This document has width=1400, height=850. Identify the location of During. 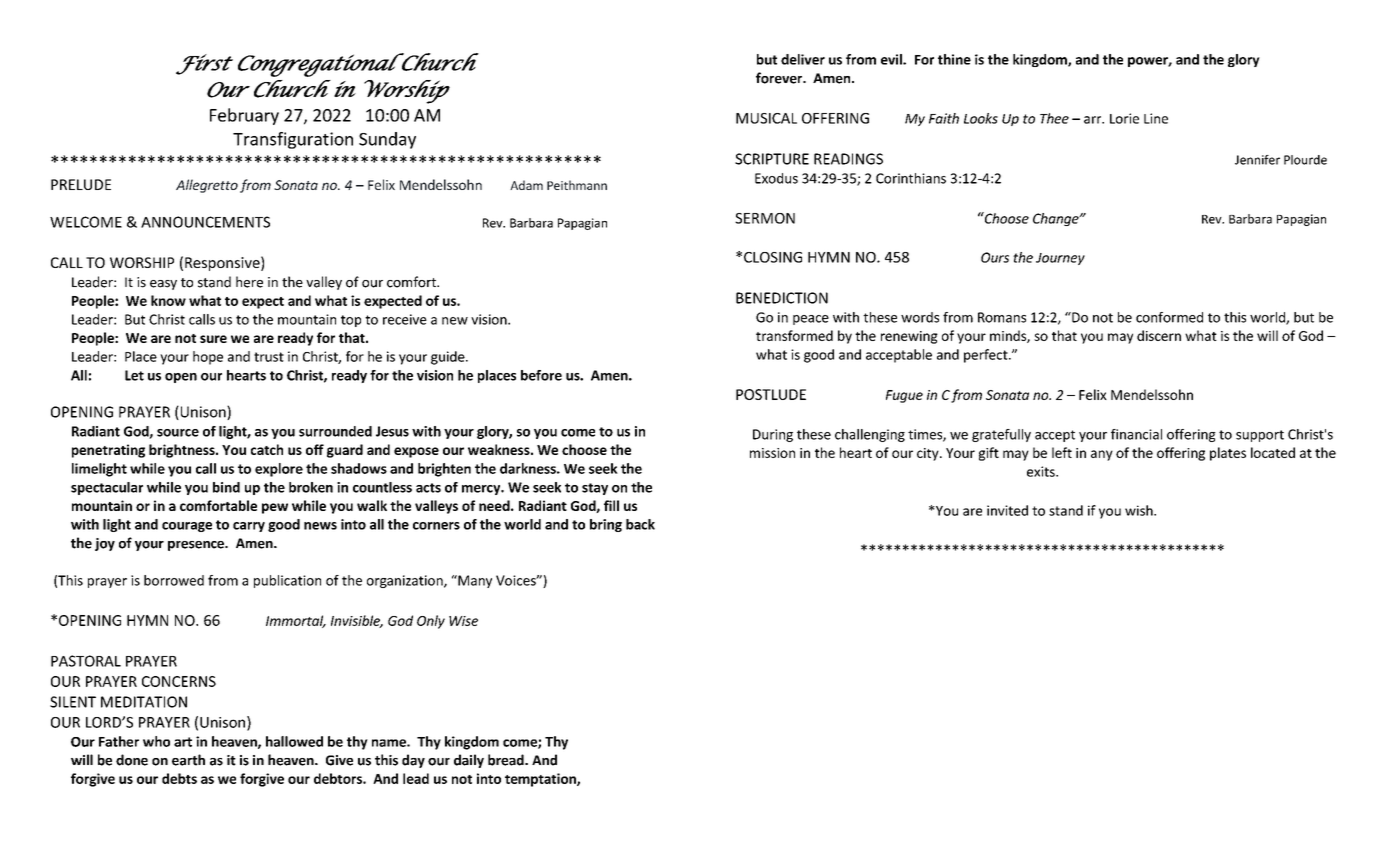
(773, 435).
